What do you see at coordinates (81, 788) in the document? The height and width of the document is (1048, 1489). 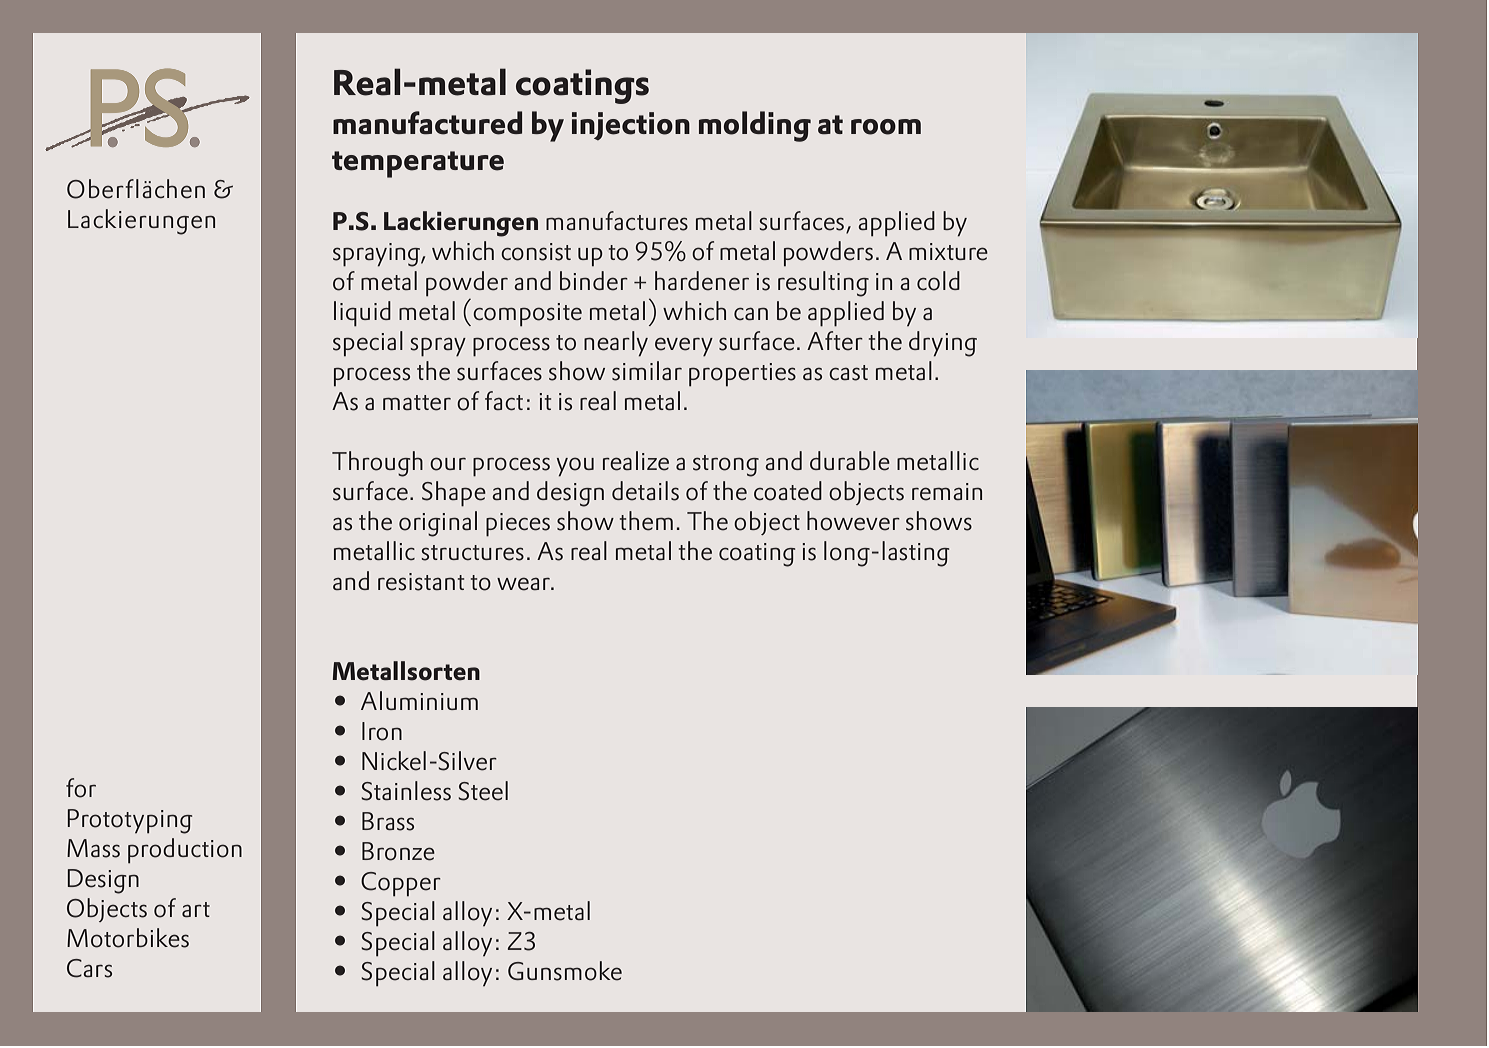 I see `for` at bounding box center [81, 788].
